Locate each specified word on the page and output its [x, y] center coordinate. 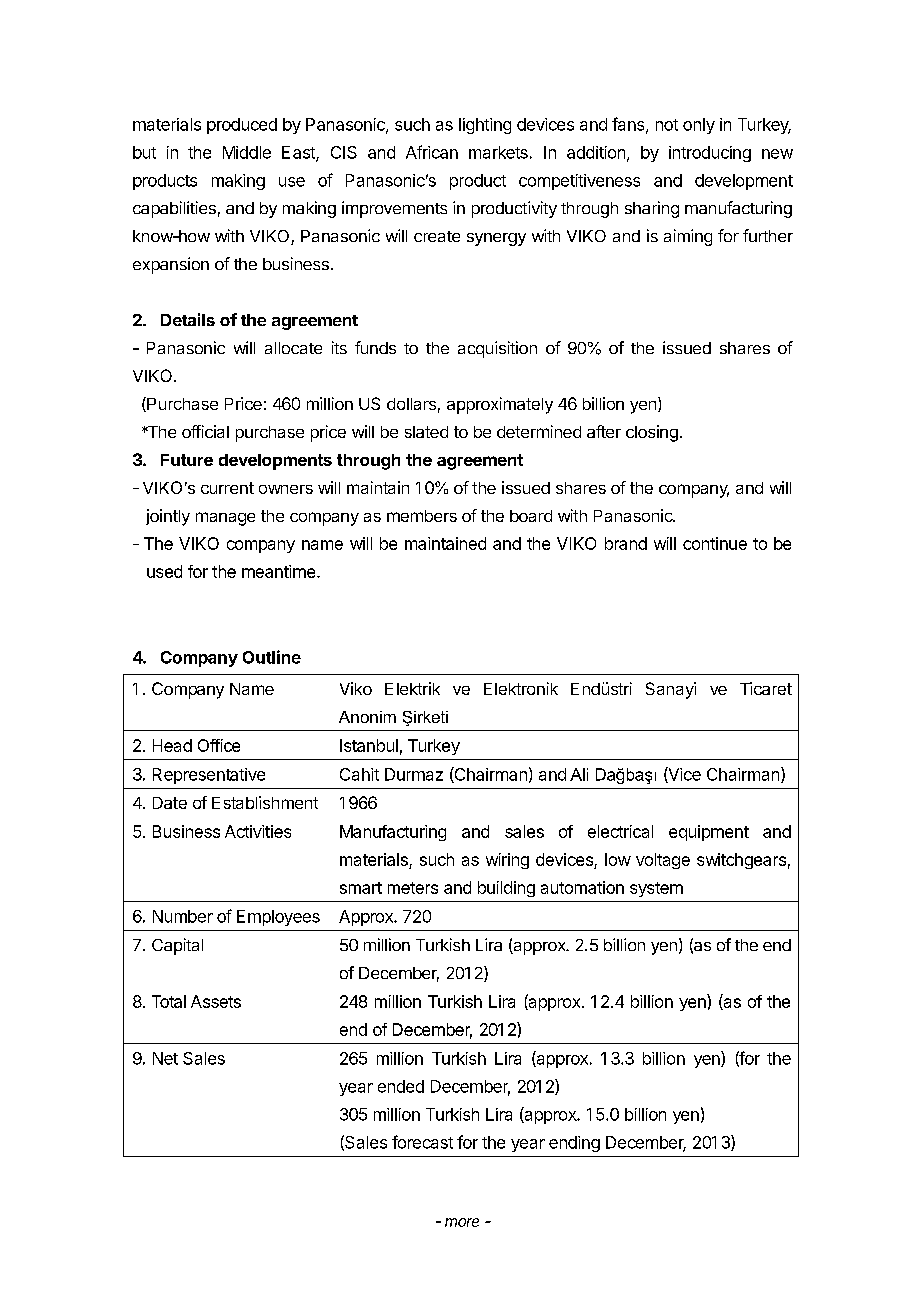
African [432, 152]
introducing [710, 154]
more [462, 1222]
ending [574, 1144]
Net [165, 1058]
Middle [247, 152]
